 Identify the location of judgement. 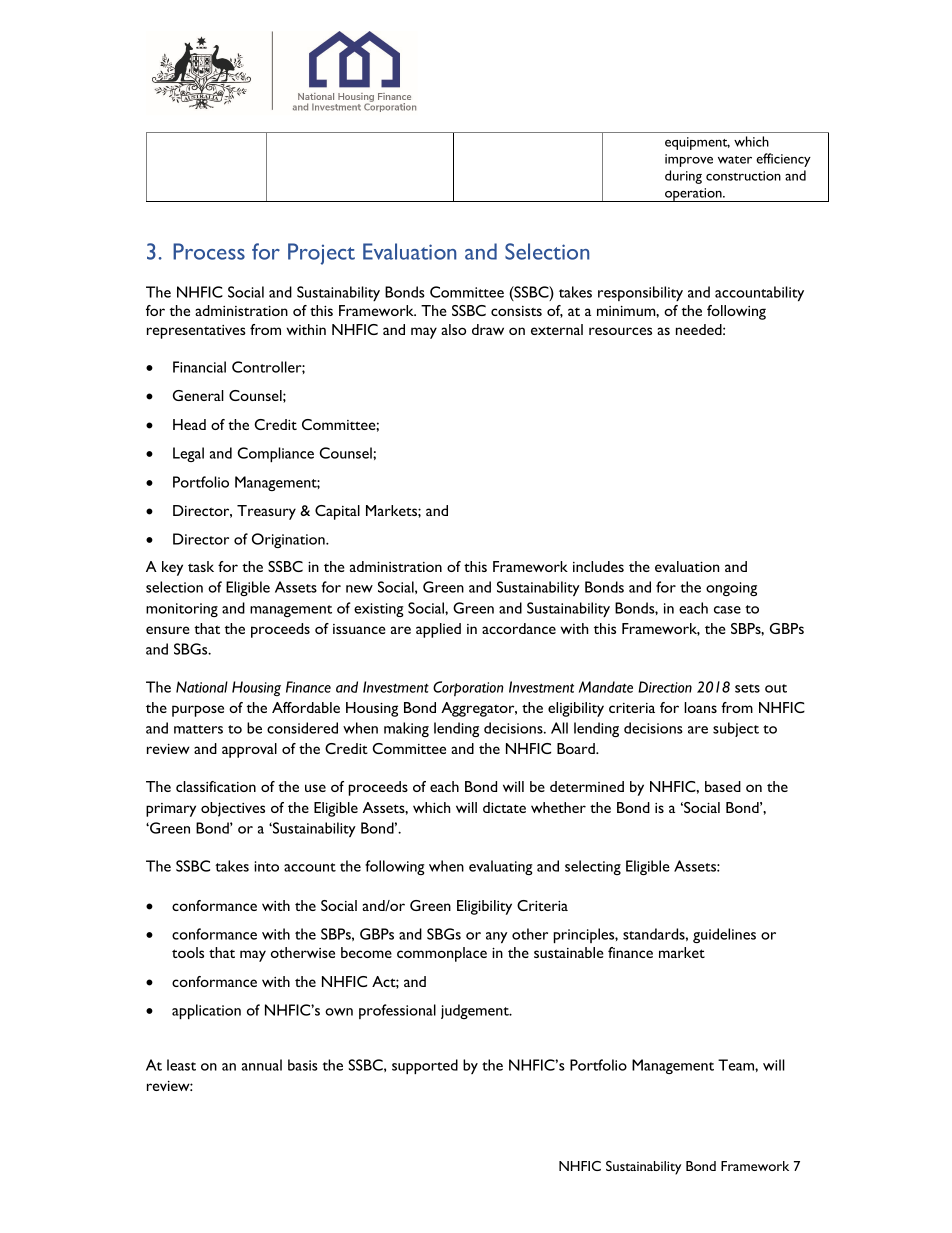
(476, 1011).
